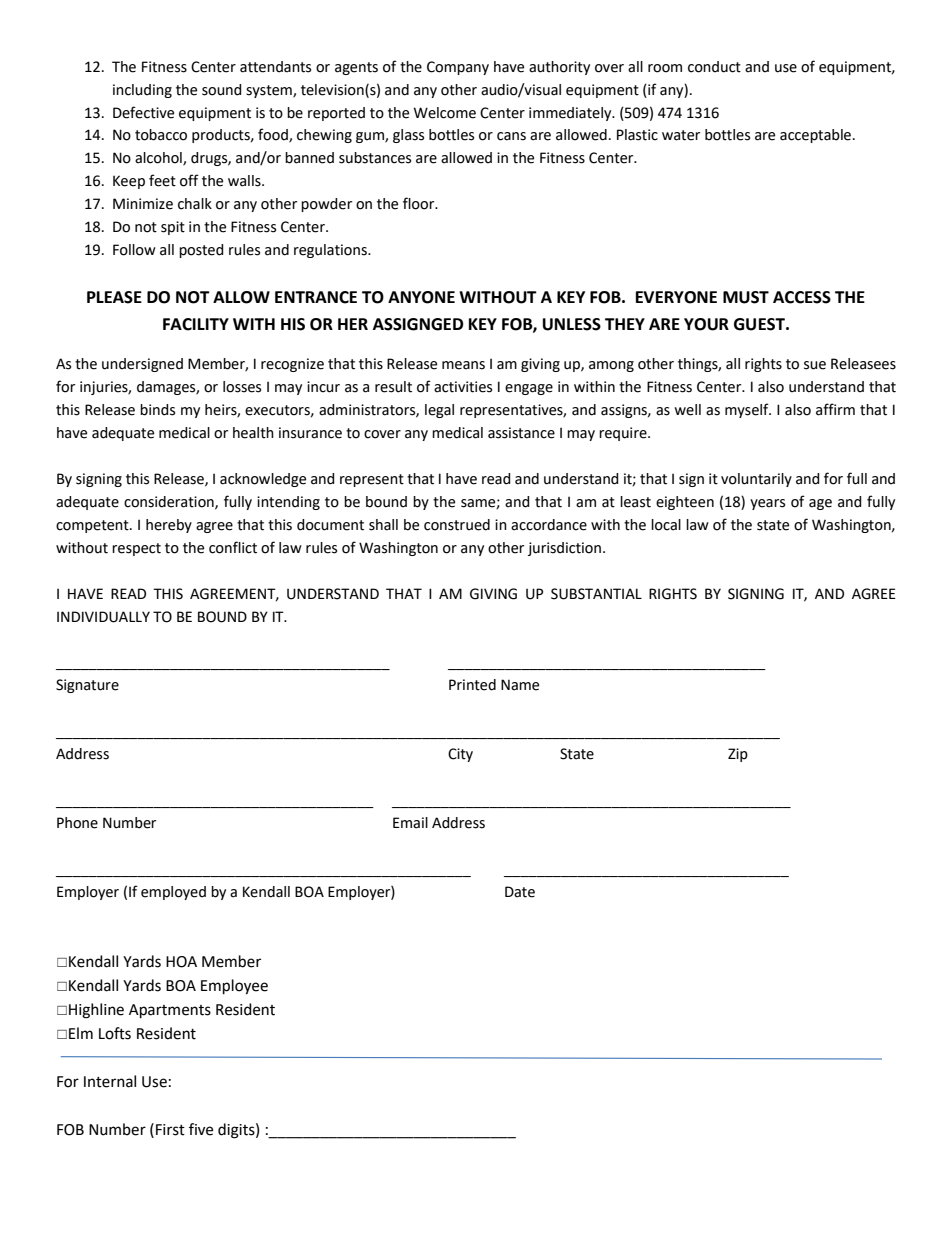  What do you see at coordinates (457, 525) in the screenshot?
I see `construed` at bounding box center [457, 525].
